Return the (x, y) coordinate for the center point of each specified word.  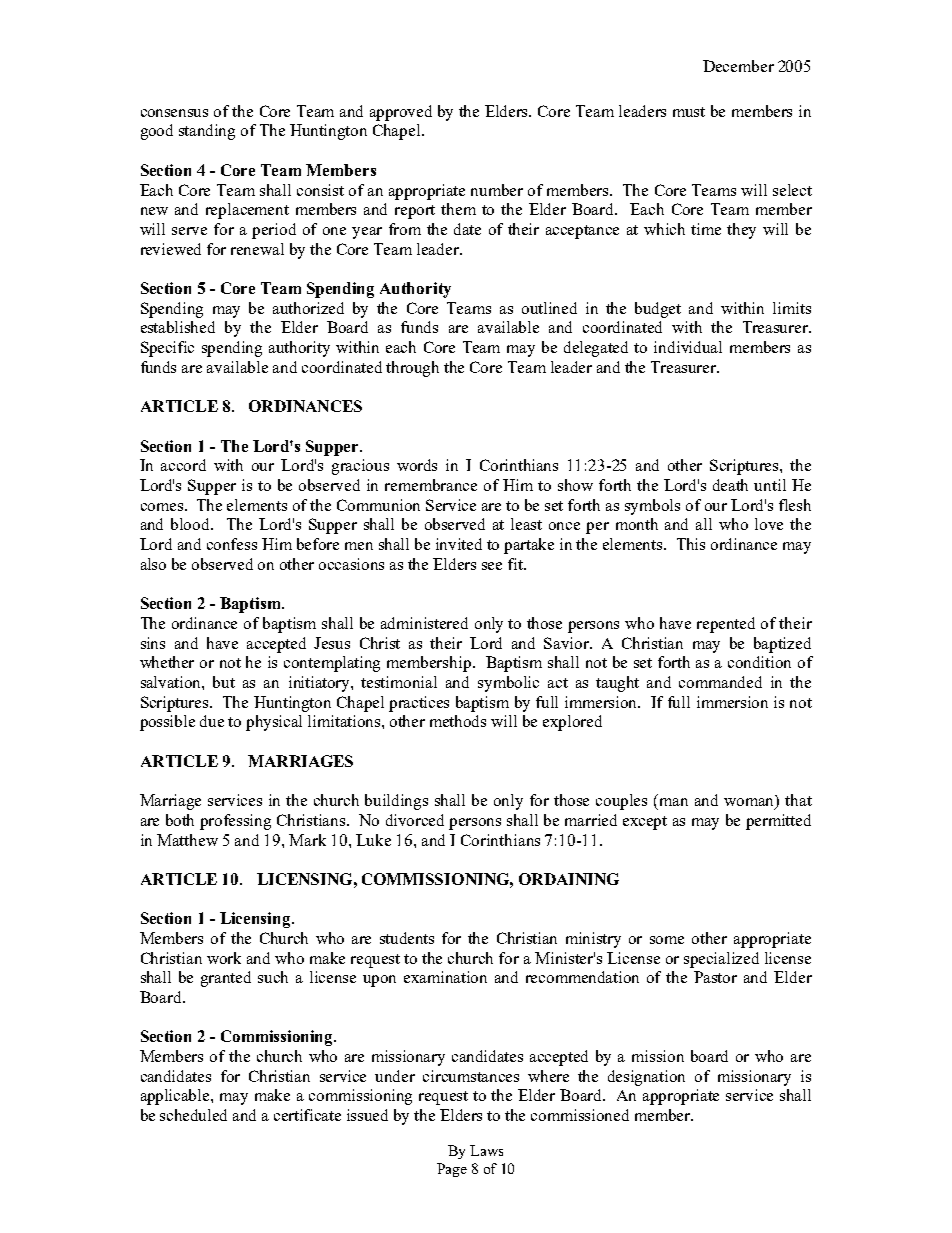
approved (401, 113)
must (689, 112)
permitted (778, 822)
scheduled (193, 1115)
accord (183, 465)
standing (207, 132)
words (417, 465)
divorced (415, 820)
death (730, 485)
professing (235, 822)
